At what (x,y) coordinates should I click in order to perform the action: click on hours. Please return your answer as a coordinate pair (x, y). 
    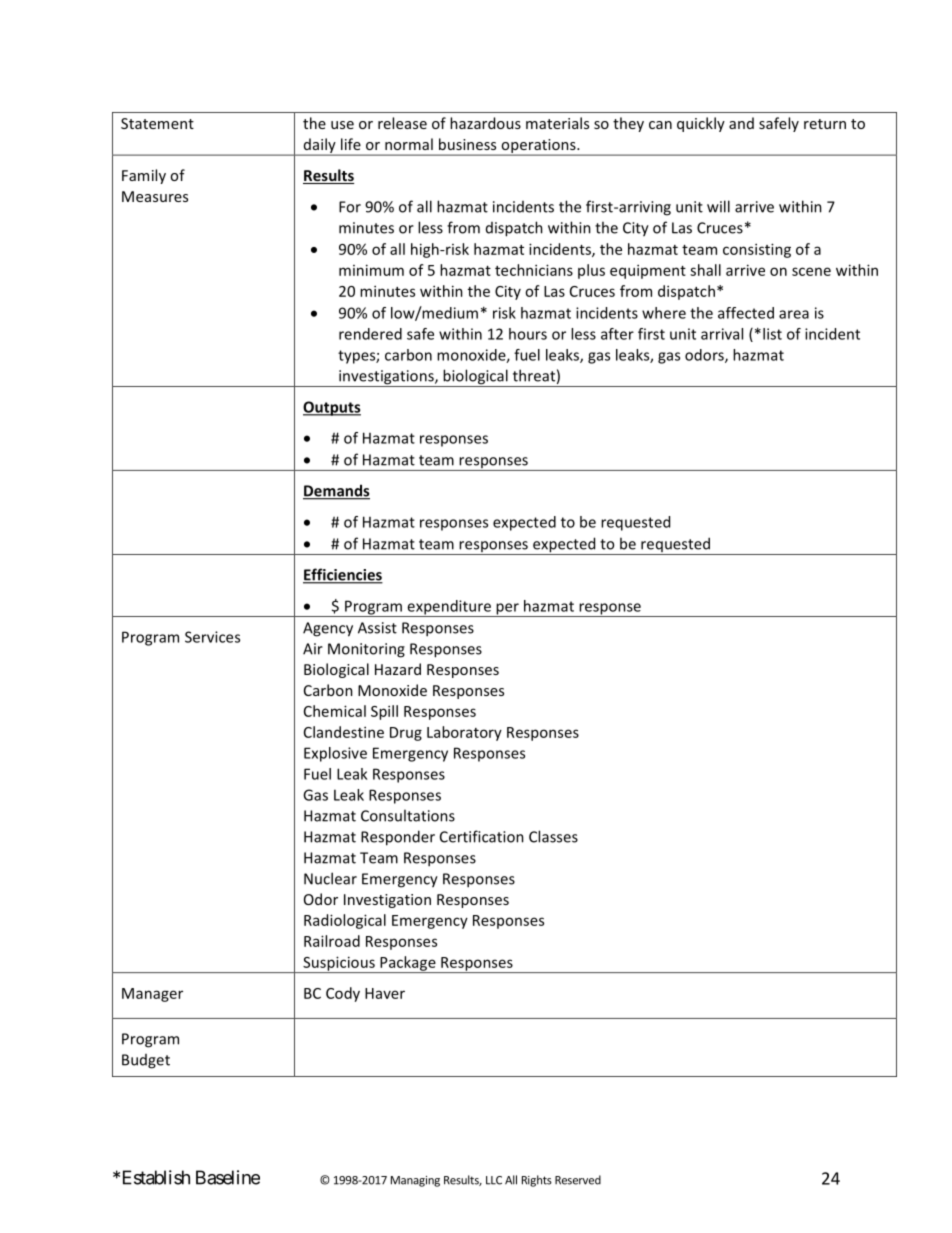
    Looking at the image, I should click on (528, 334).
